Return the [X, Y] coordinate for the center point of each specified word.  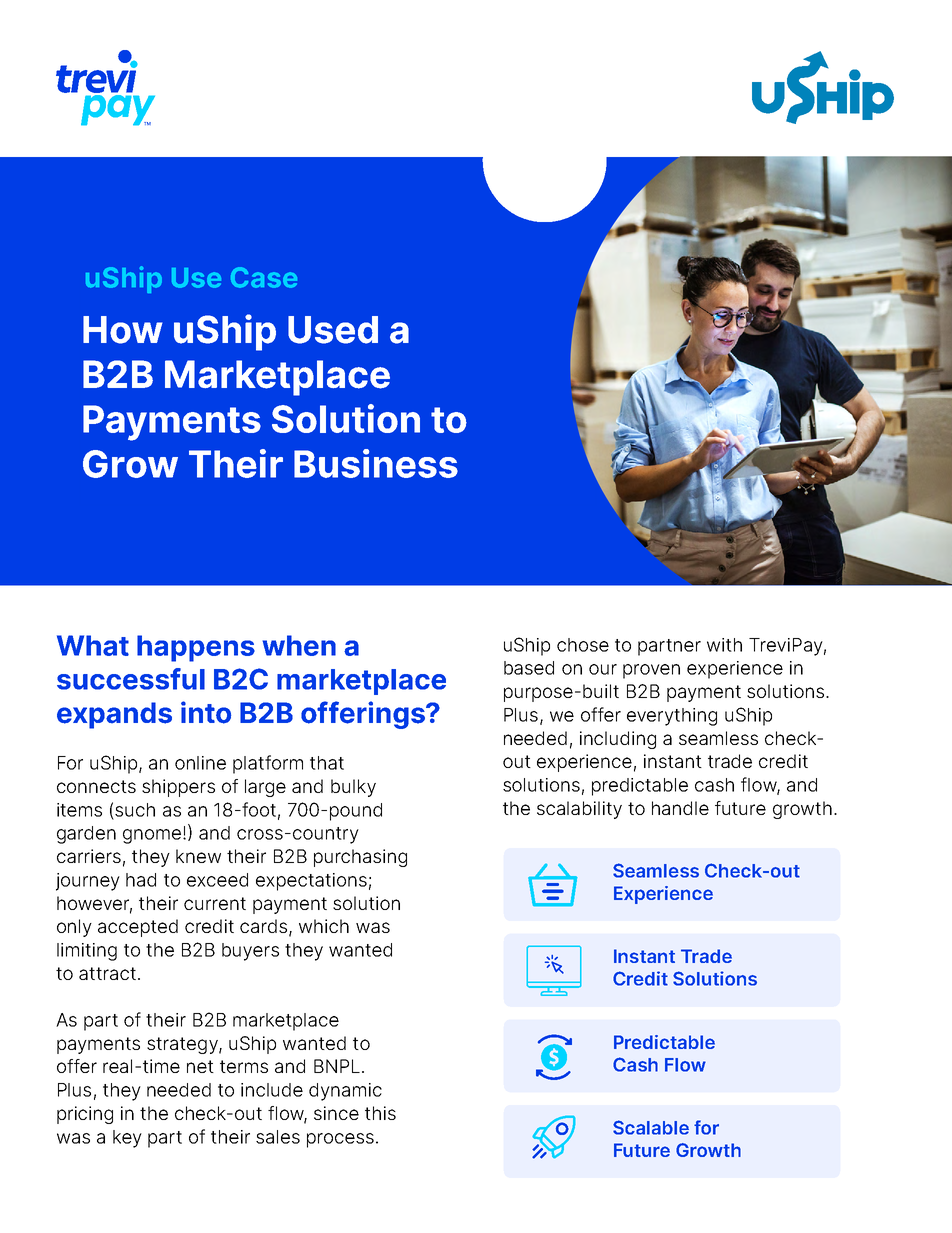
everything [672, 717]
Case [264, 277]
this [380, 1113]
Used [333, 330]
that [327, 763]
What [93, 645]
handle [680, 808]
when [299, 645]
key [127, 1139]
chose [583, 645]
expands [114, 715]
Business [376, 463]
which [324, 926]
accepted [138, 928]
